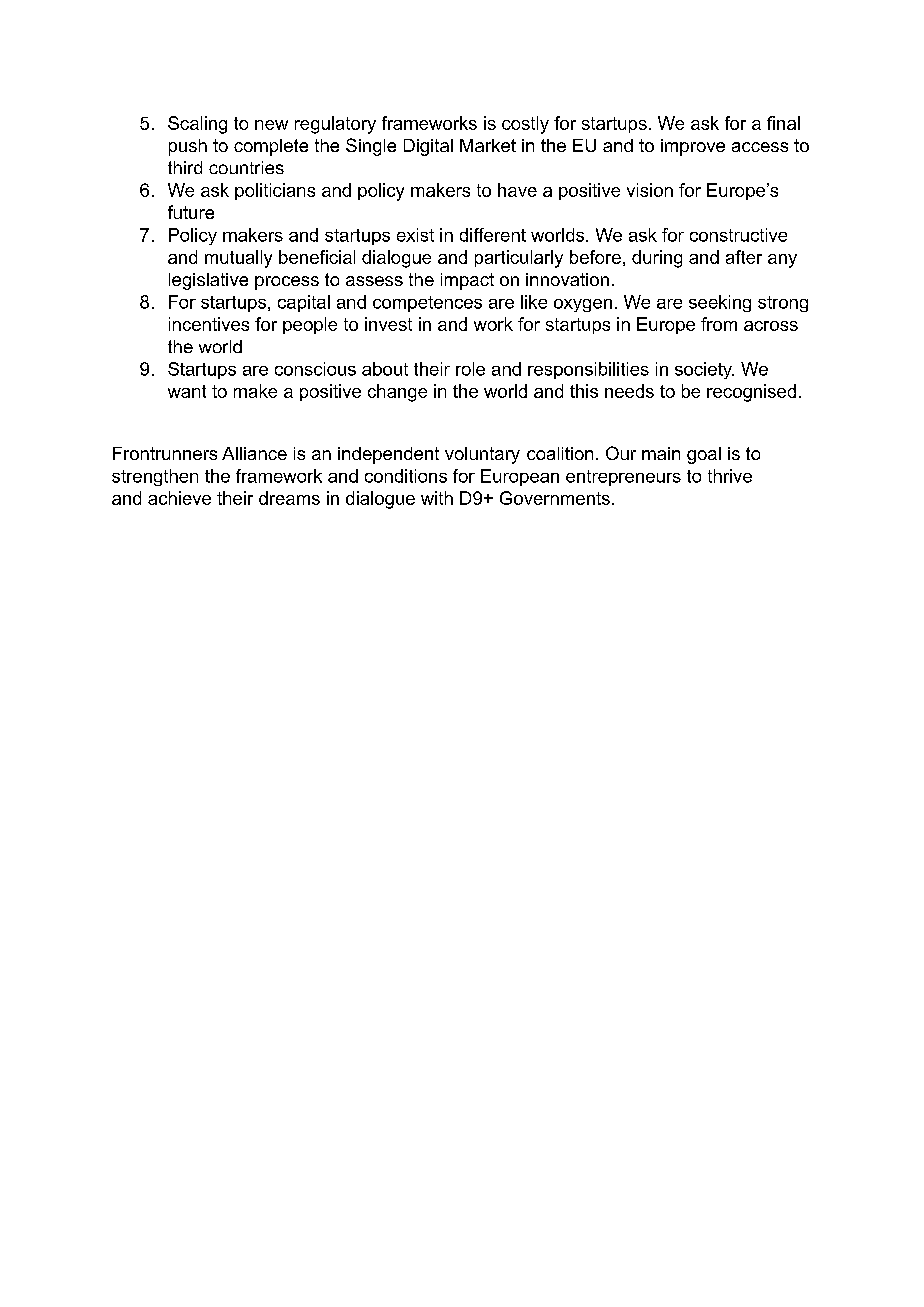 Image resolution: width=924 pixels, height=1307 pixels. What do you see at coordinates (187, 391) in the document?
I see `want` at bounding box center [187, 391].
